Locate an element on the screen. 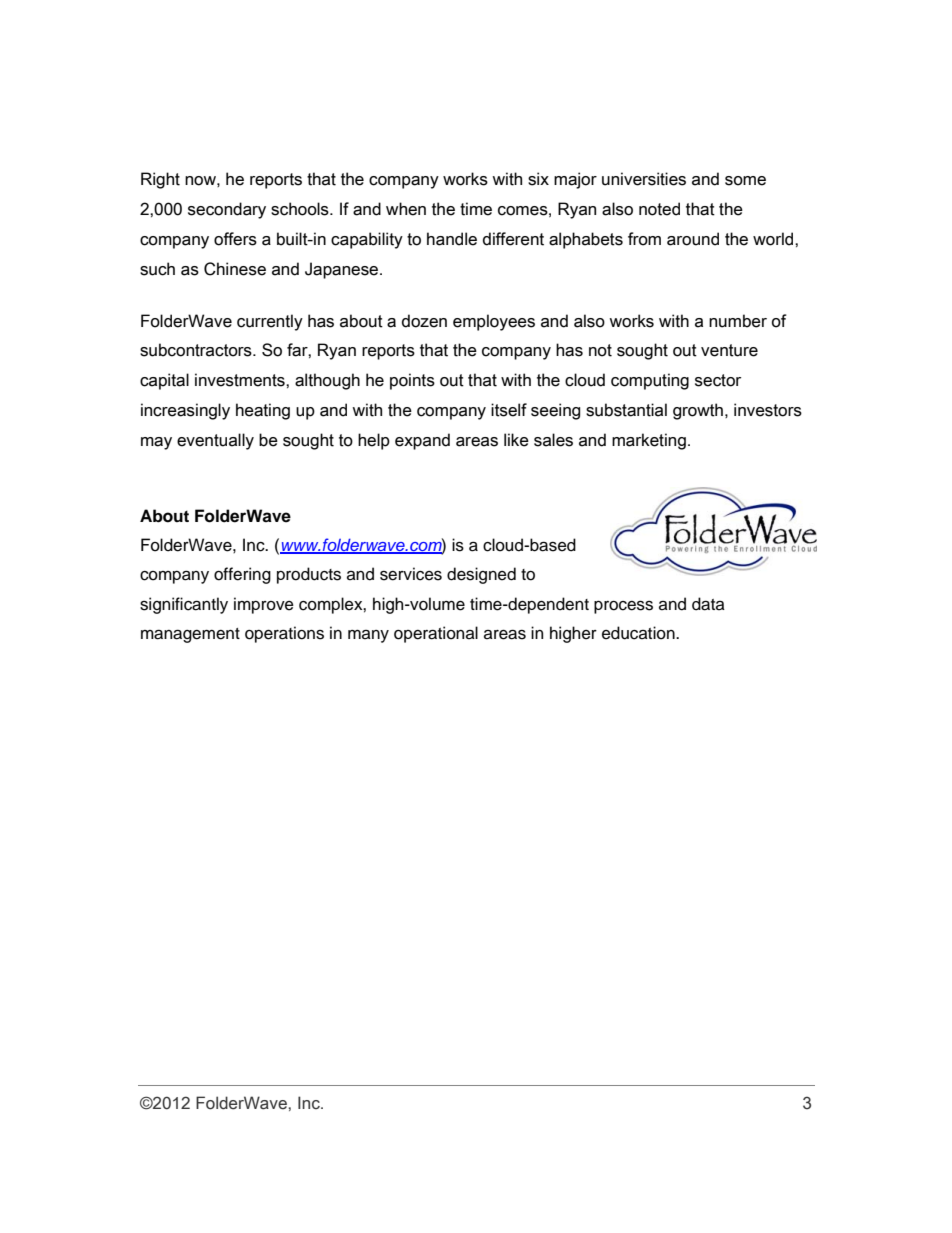 The height and width of the screenshot is (1233, 952). employees is located at coordinates (494, 322).
